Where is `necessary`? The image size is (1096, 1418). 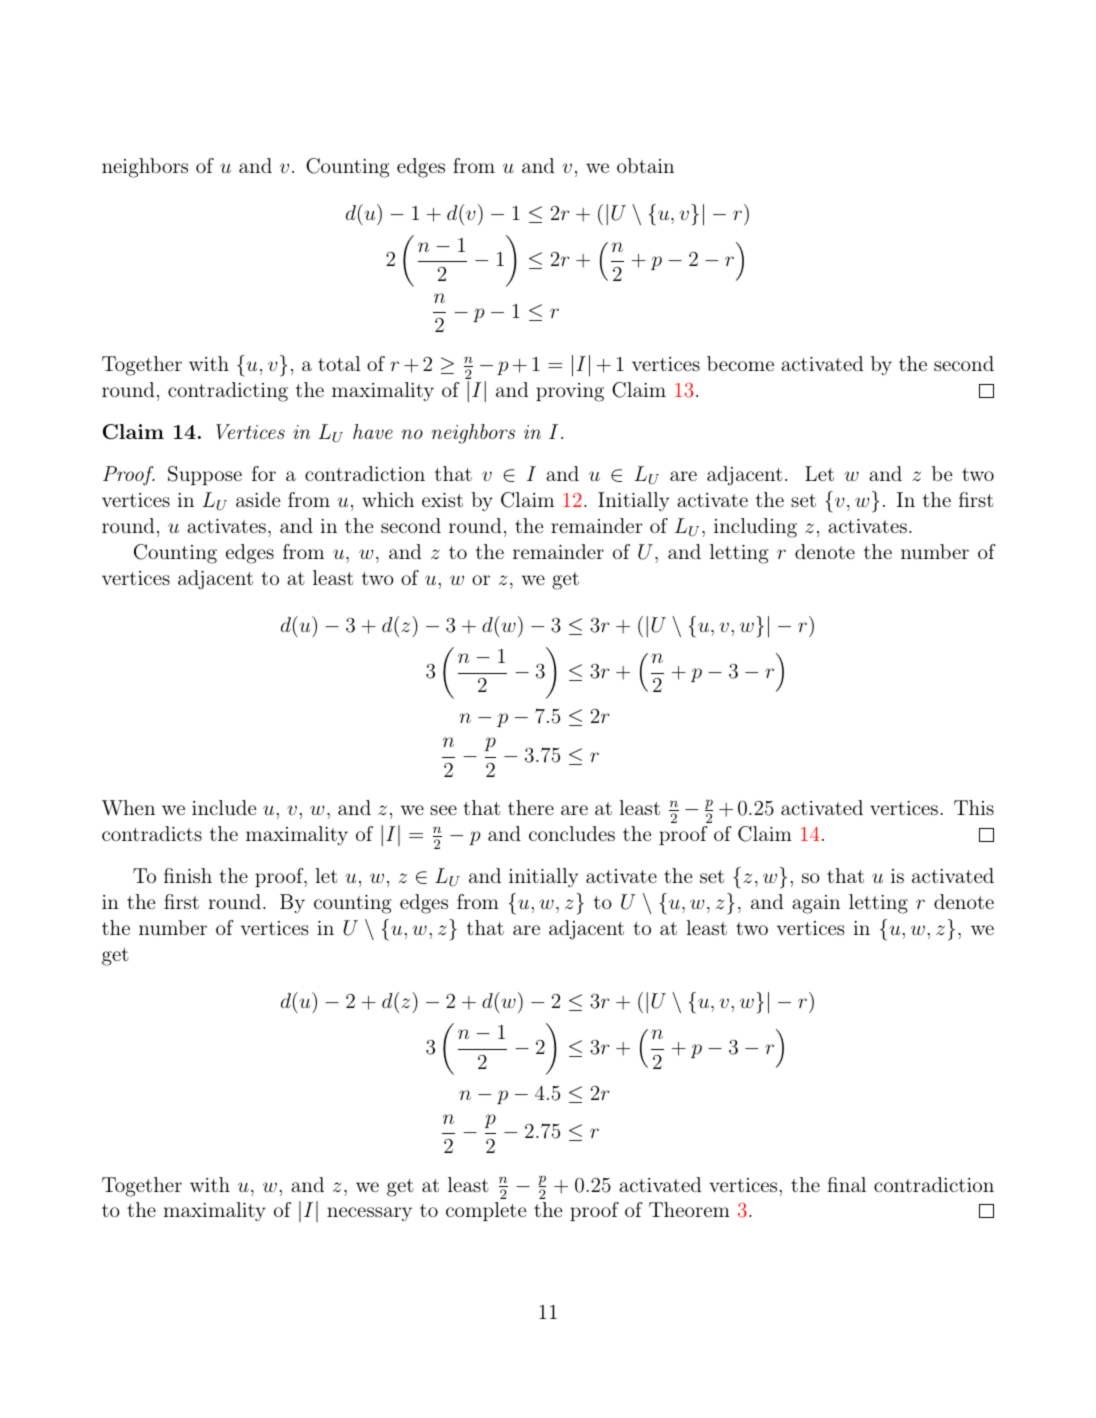
necessary is located at coordinates (369, 1214).
